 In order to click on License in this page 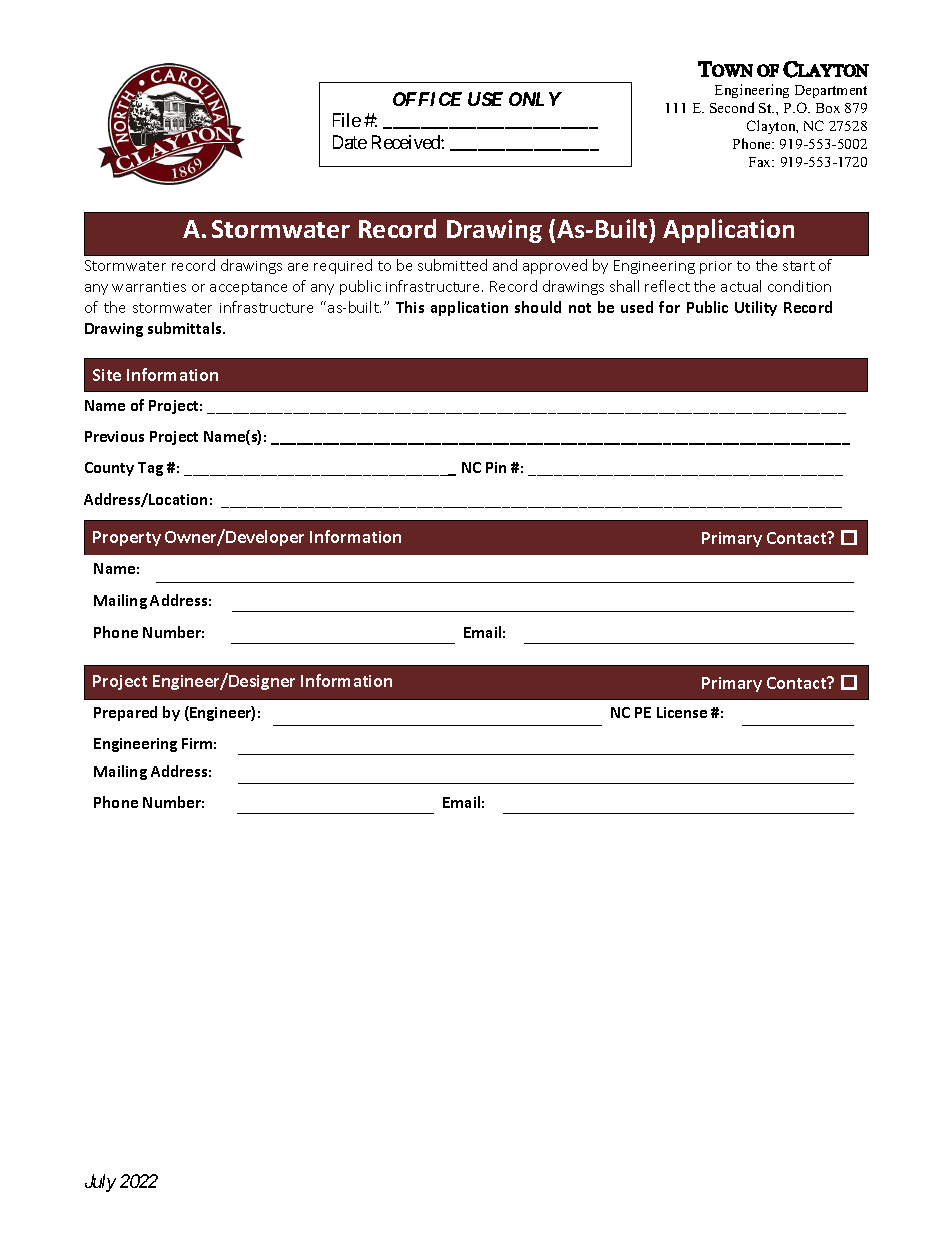, I will do `click(682, 712)`.
